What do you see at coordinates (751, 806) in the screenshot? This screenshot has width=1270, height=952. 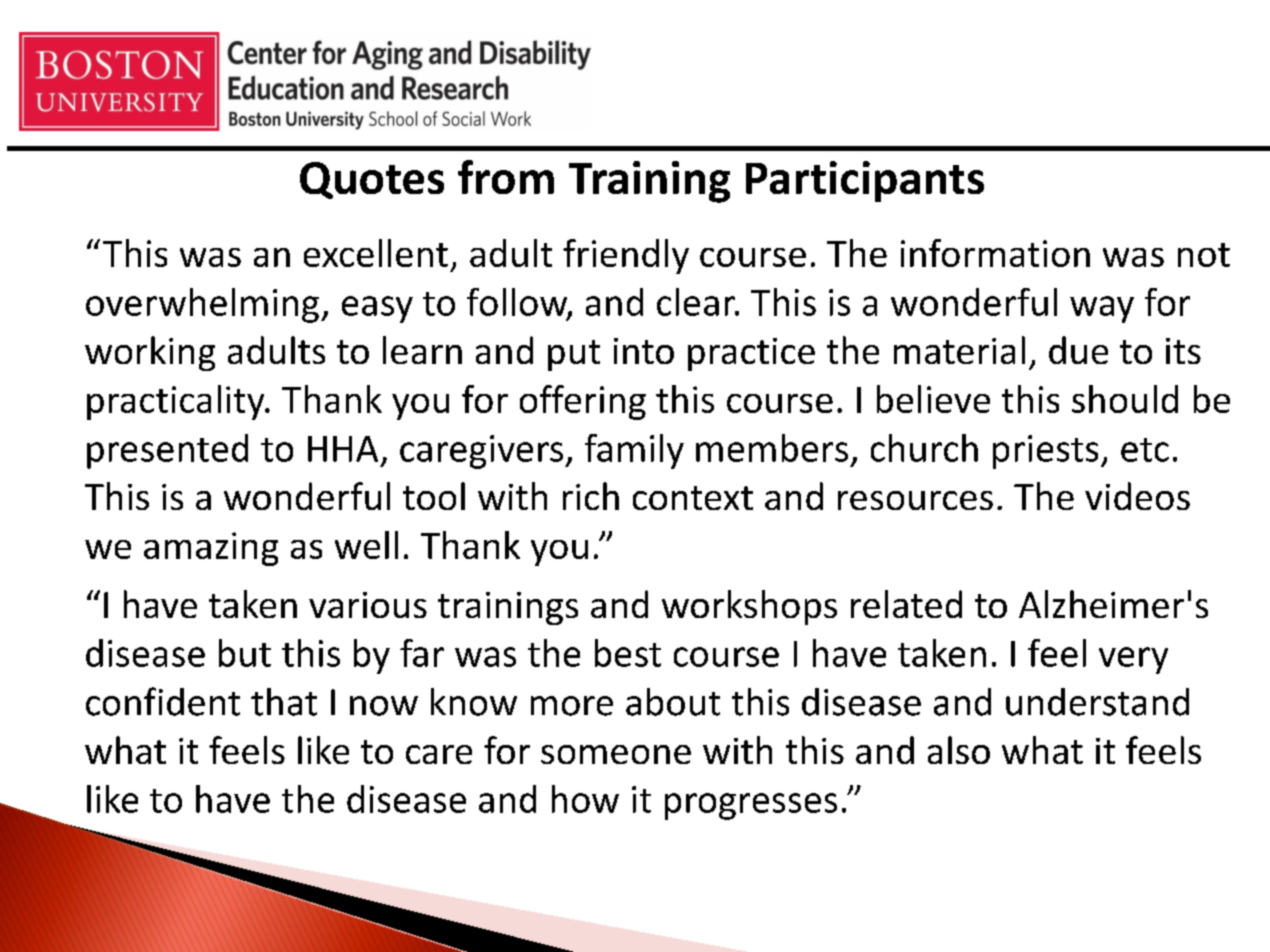 I see `progresses` at bounding box center [751, 806].
